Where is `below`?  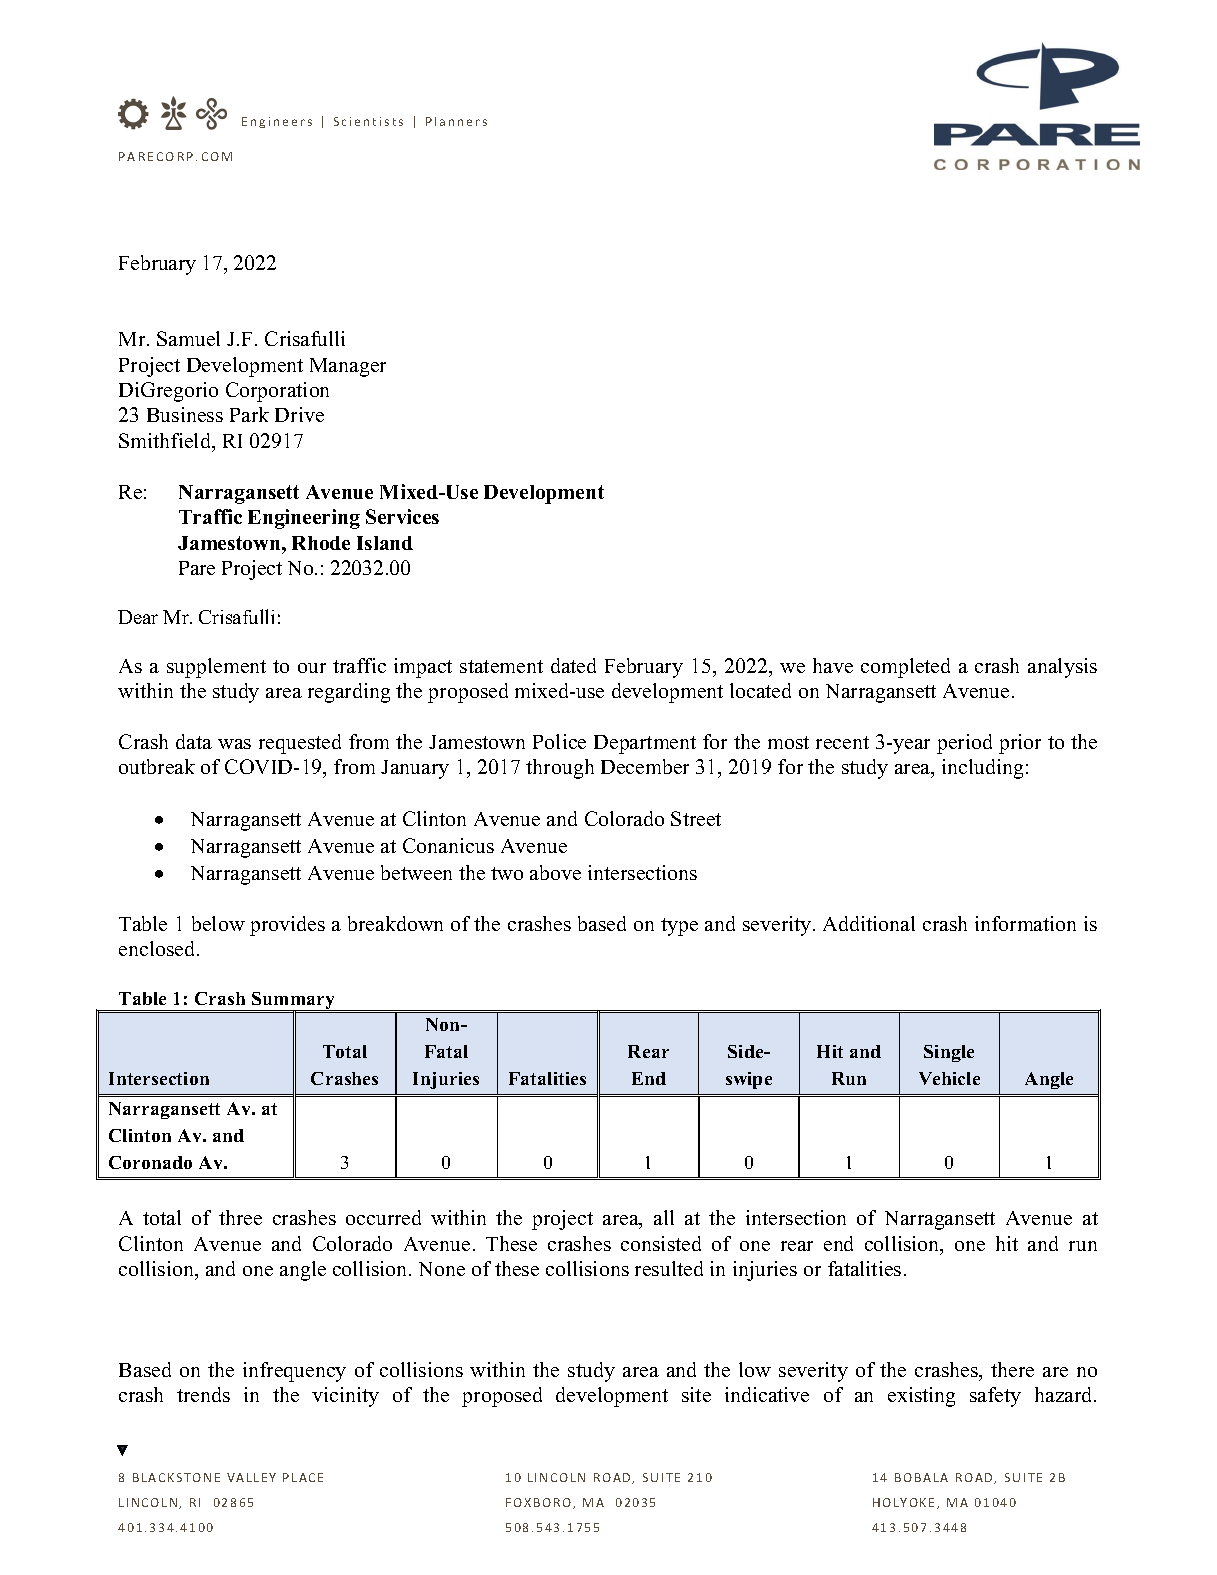 below is located at coordinates (218, 923).
